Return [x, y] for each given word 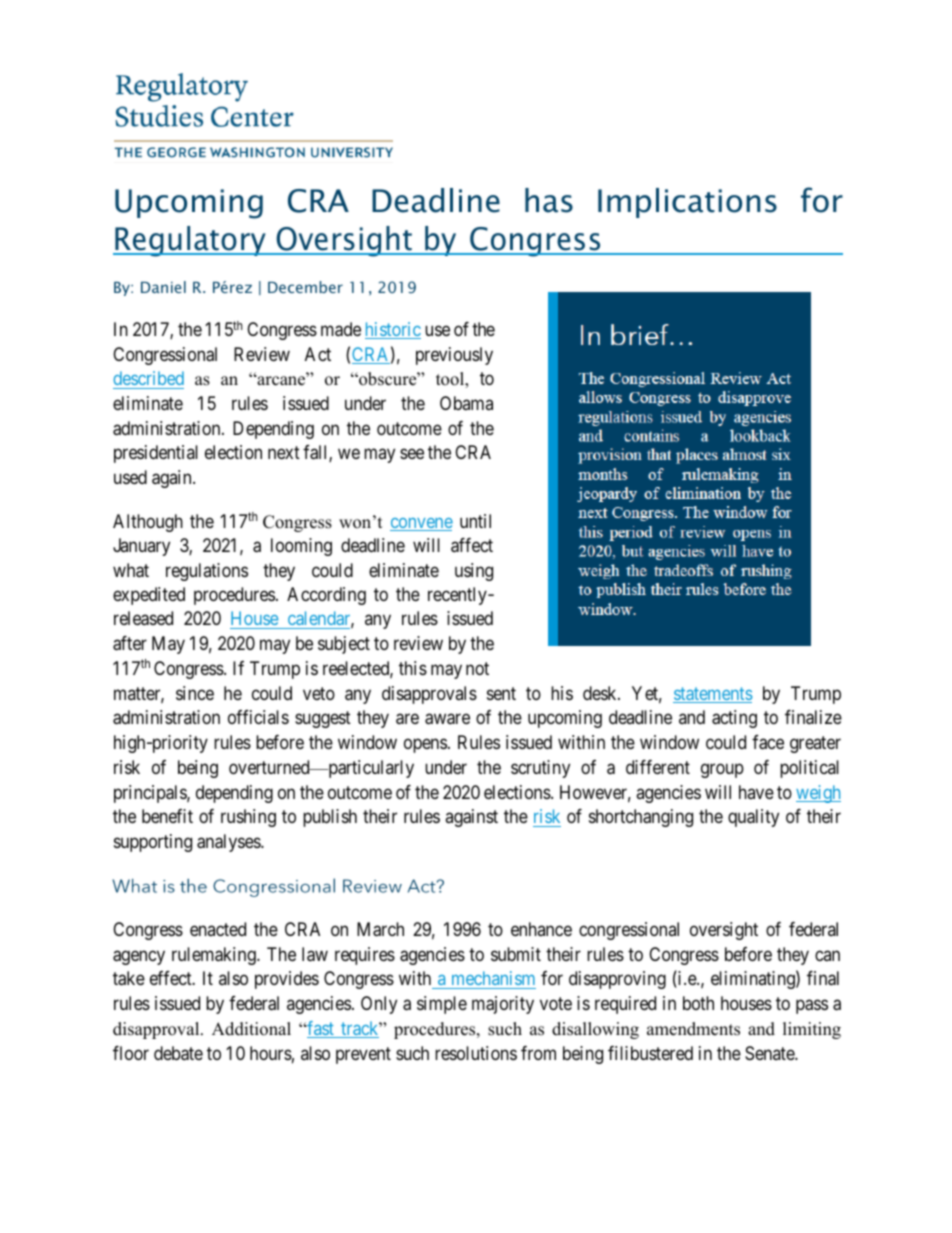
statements [712, 695]
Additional [251, 1029]
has [549, 200]
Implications [687, 203]
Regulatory [190, 241]
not [477, 668]
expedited [149, 596]
